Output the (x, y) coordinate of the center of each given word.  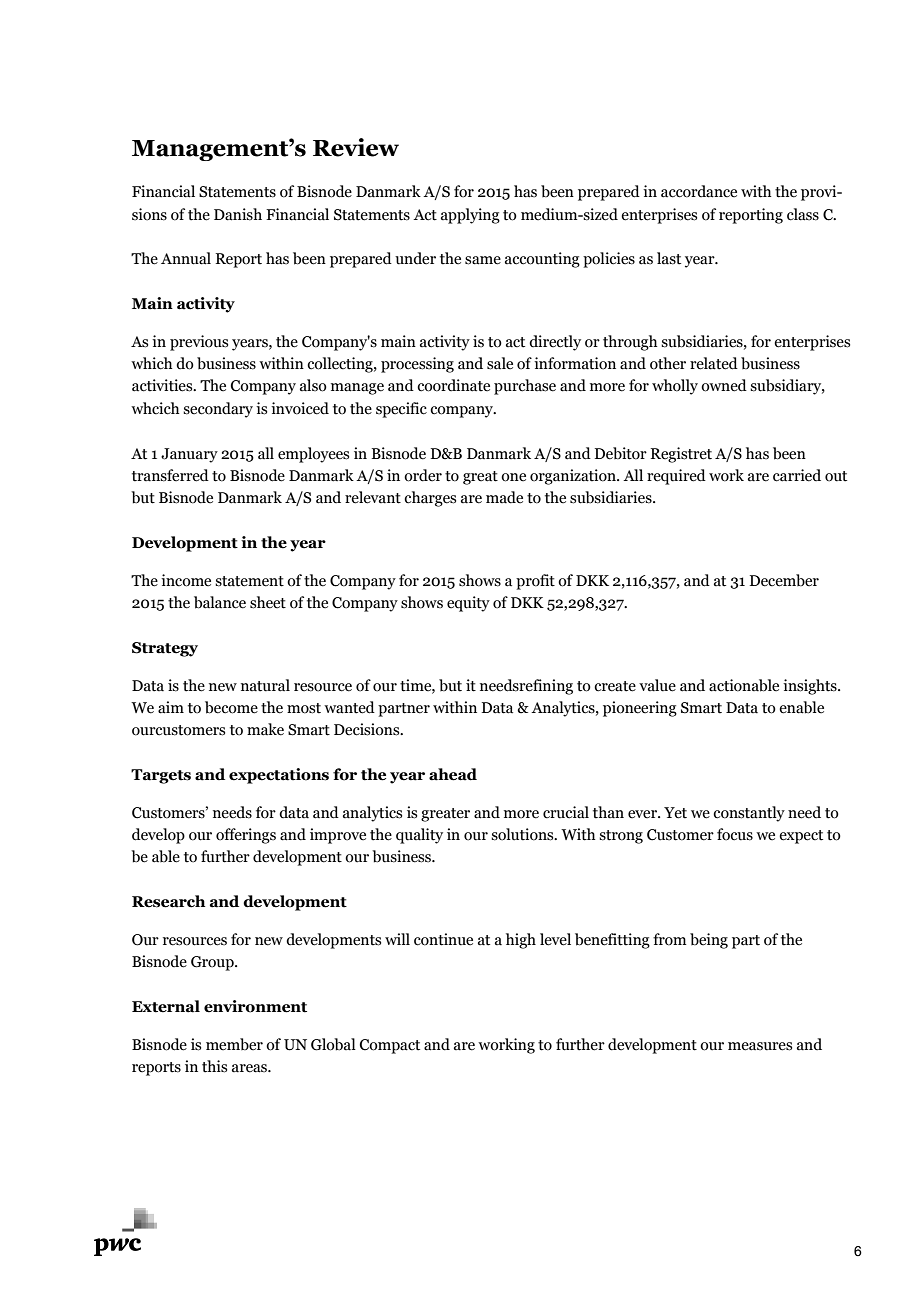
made (504, 497)
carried (797, 475)
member (234, 1044)
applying (470, 216)
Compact (390, 1046)
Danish (238, 214)
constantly (749, 814)
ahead (453, 774)
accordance (699, 191)
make (265, 729)
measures (760, 1046)
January (189, 455)
